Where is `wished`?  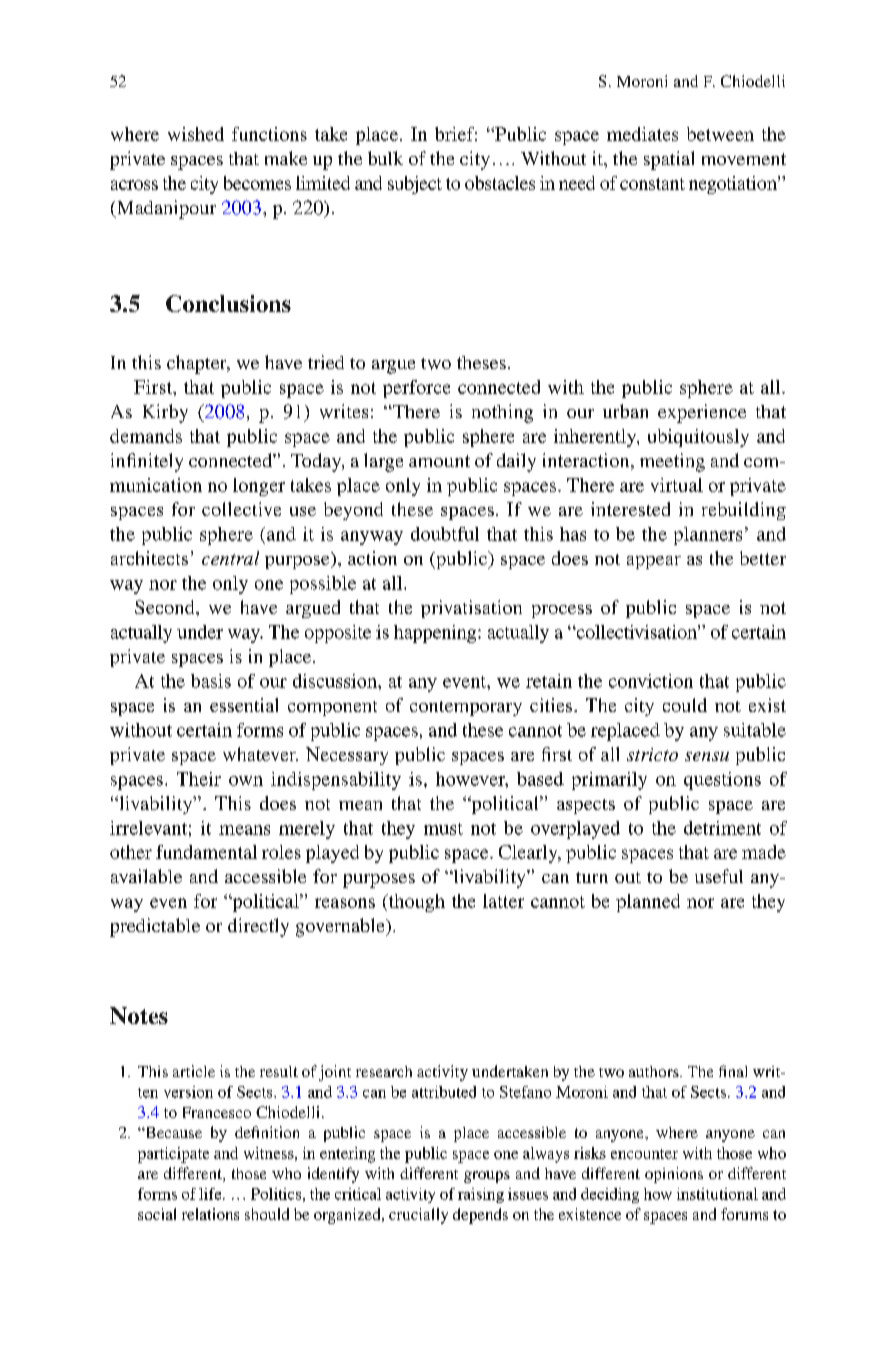 wished is located at coordinates (196, 134).
